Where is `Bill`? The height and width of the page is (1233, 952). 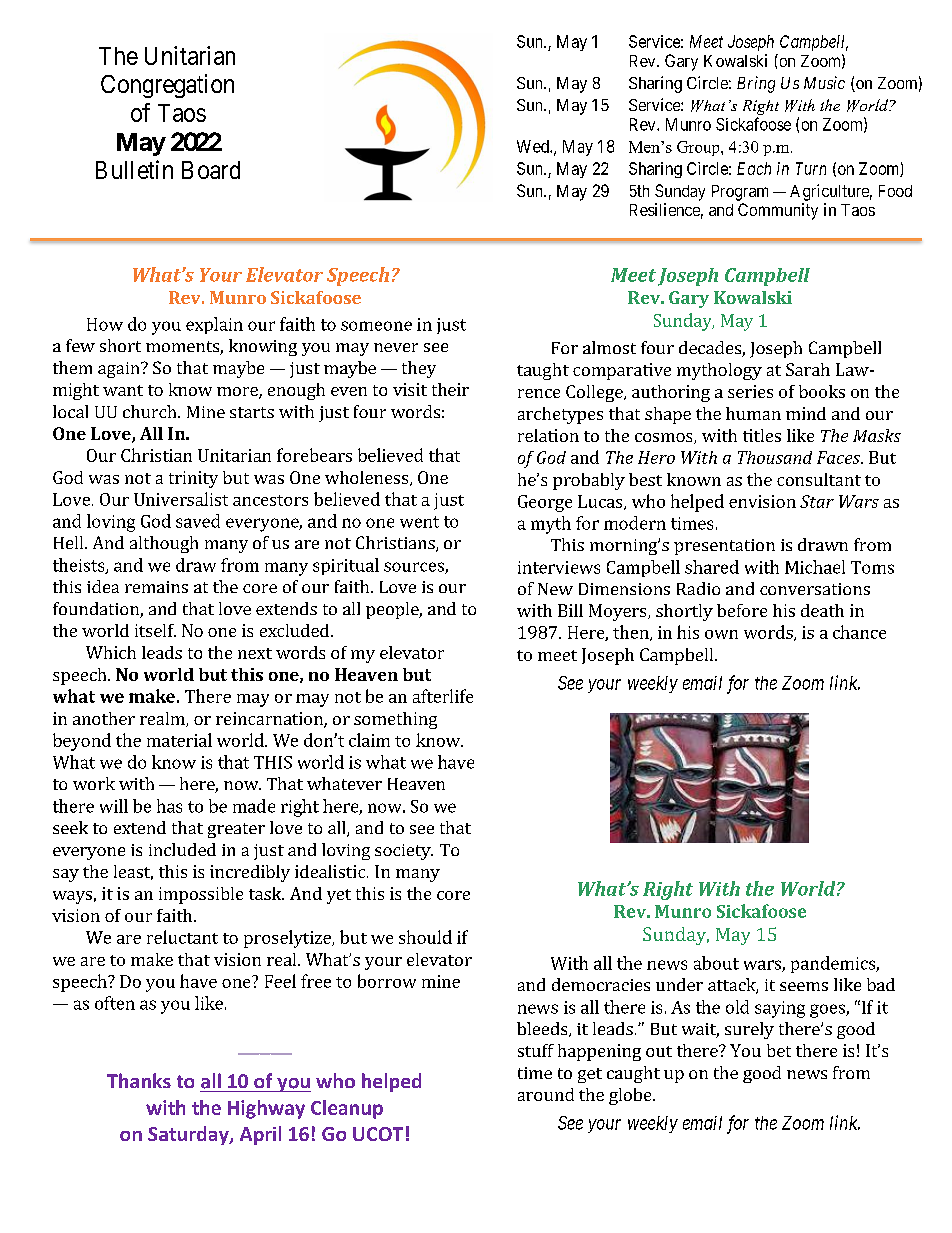
Bill is located at coordinates (570, 610).
